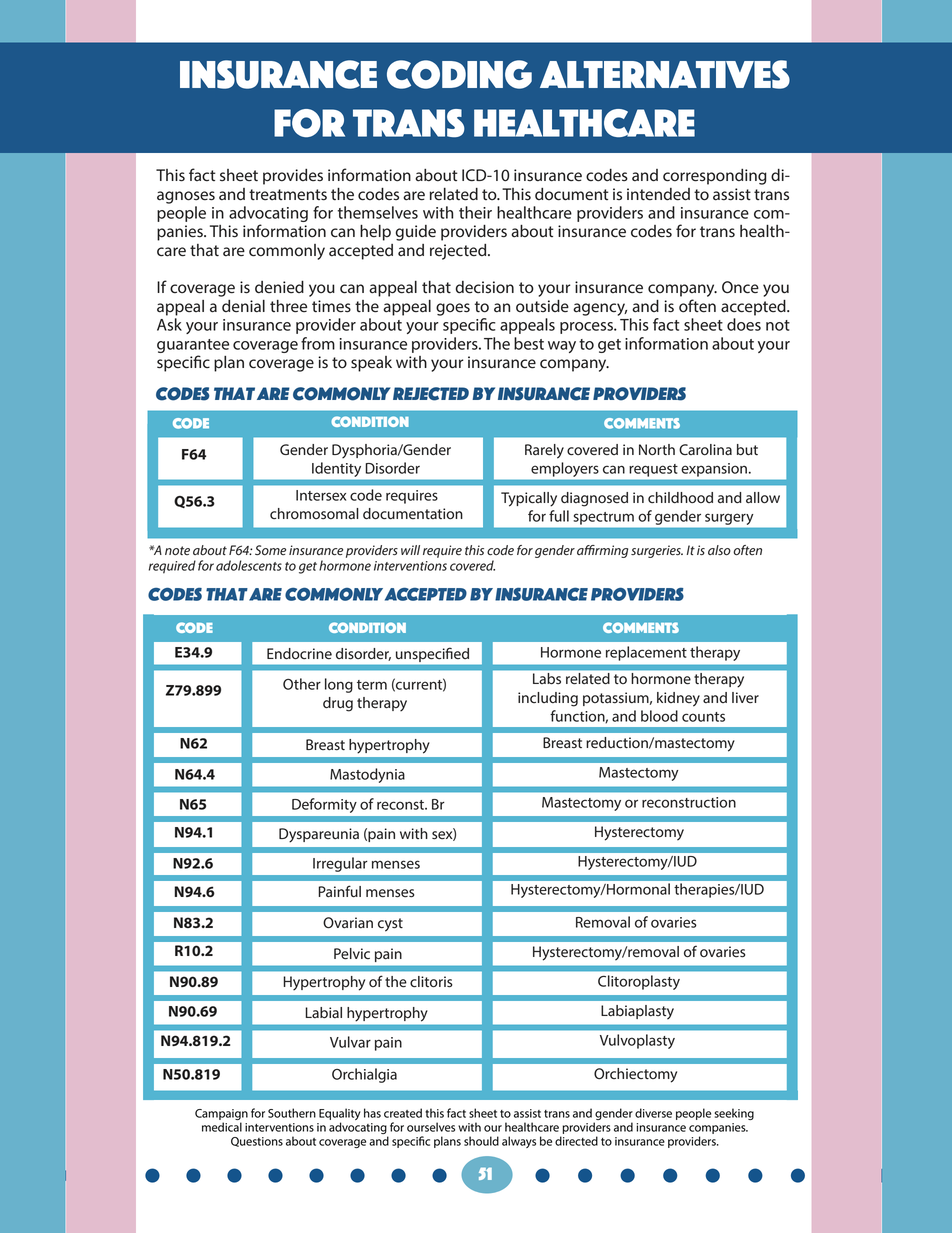  I want to click on coding, so click(459, 74).
